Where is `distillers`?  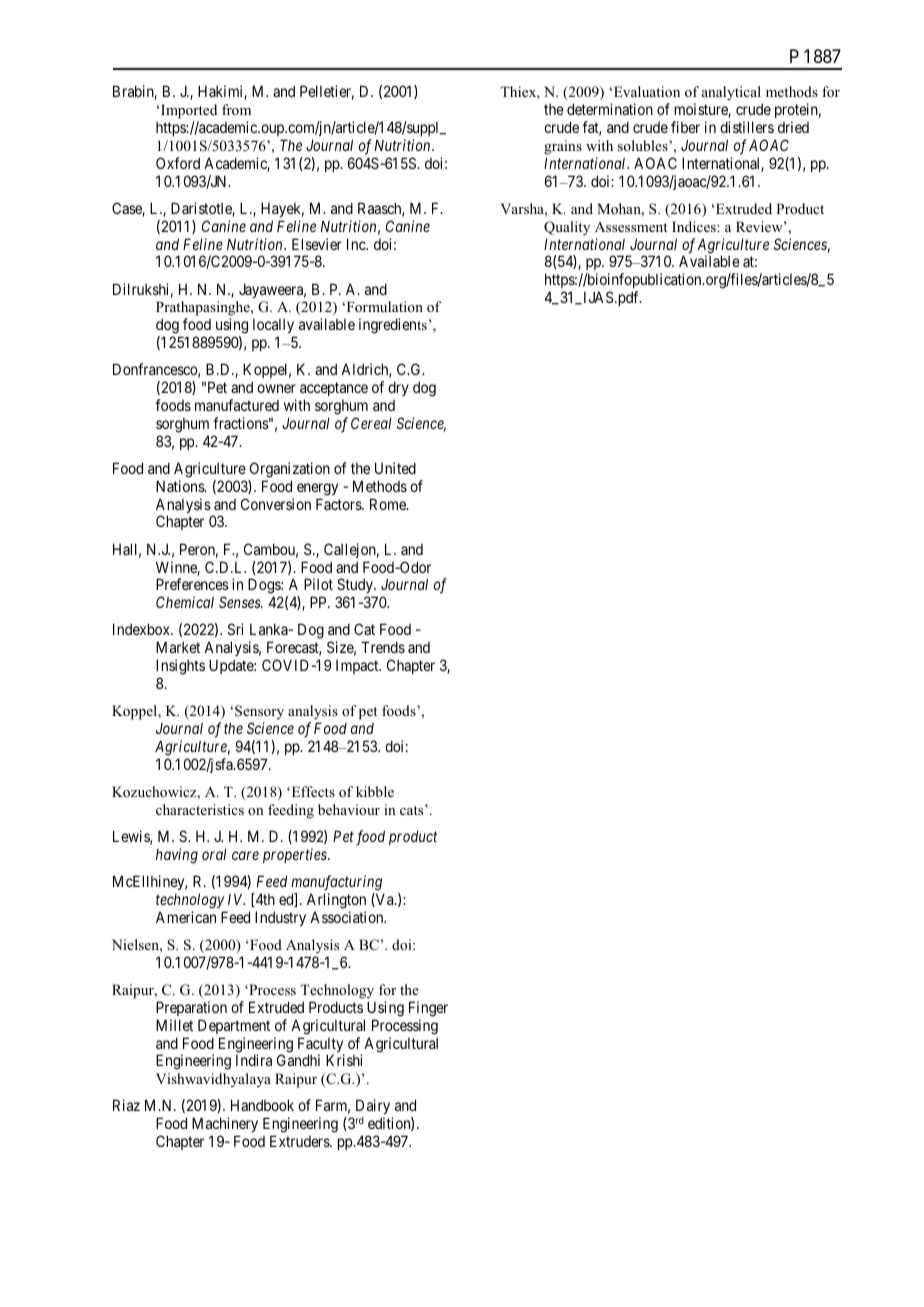 distillers is located at coordinates (747, 127).
